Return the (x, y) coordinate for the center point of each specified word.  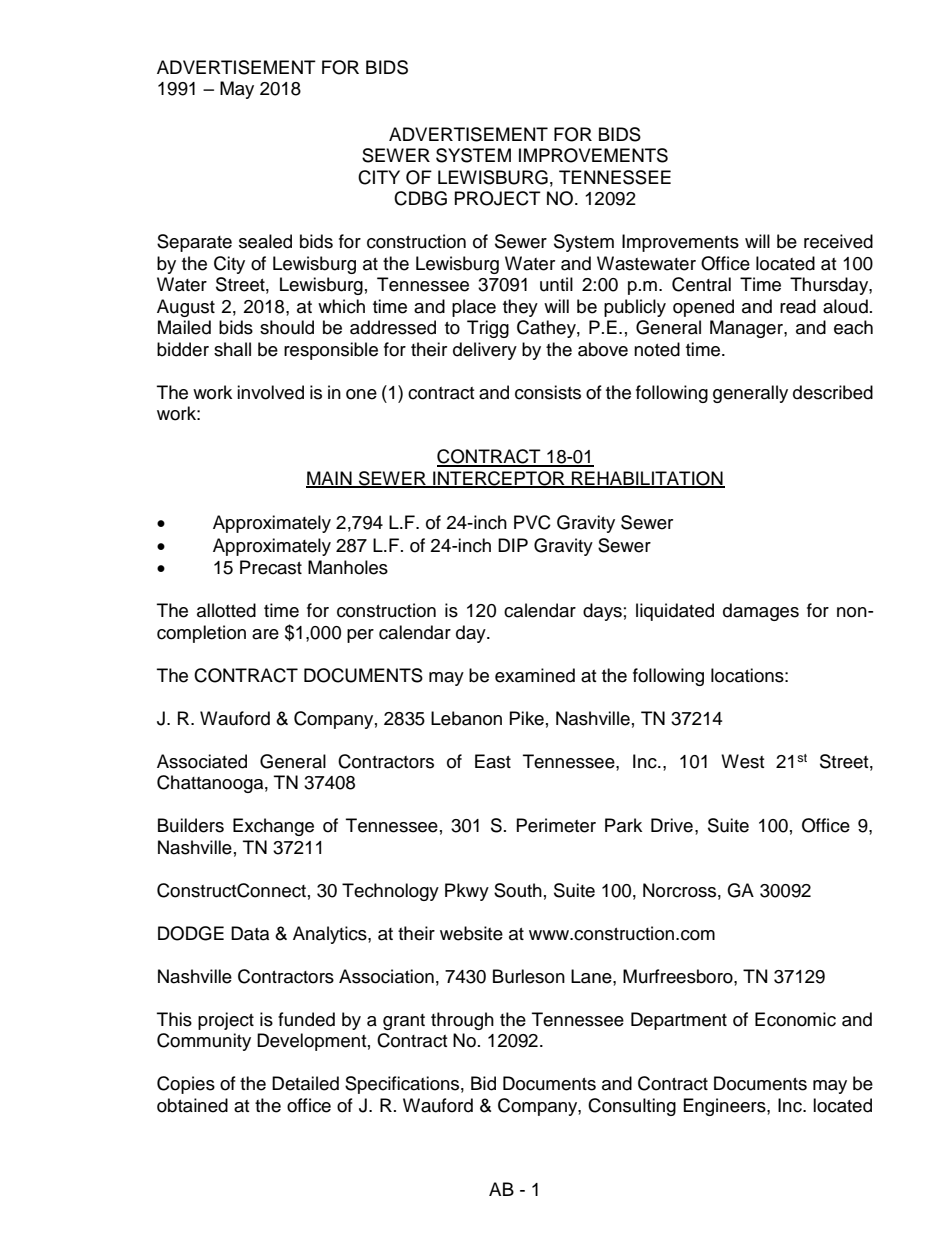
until (556, 284)
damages (761, 612)
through (462, 1021)
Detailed (305, 1083)
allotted (226, 610)
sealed (265, 241)
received (838, 241)
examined (535, 675)
